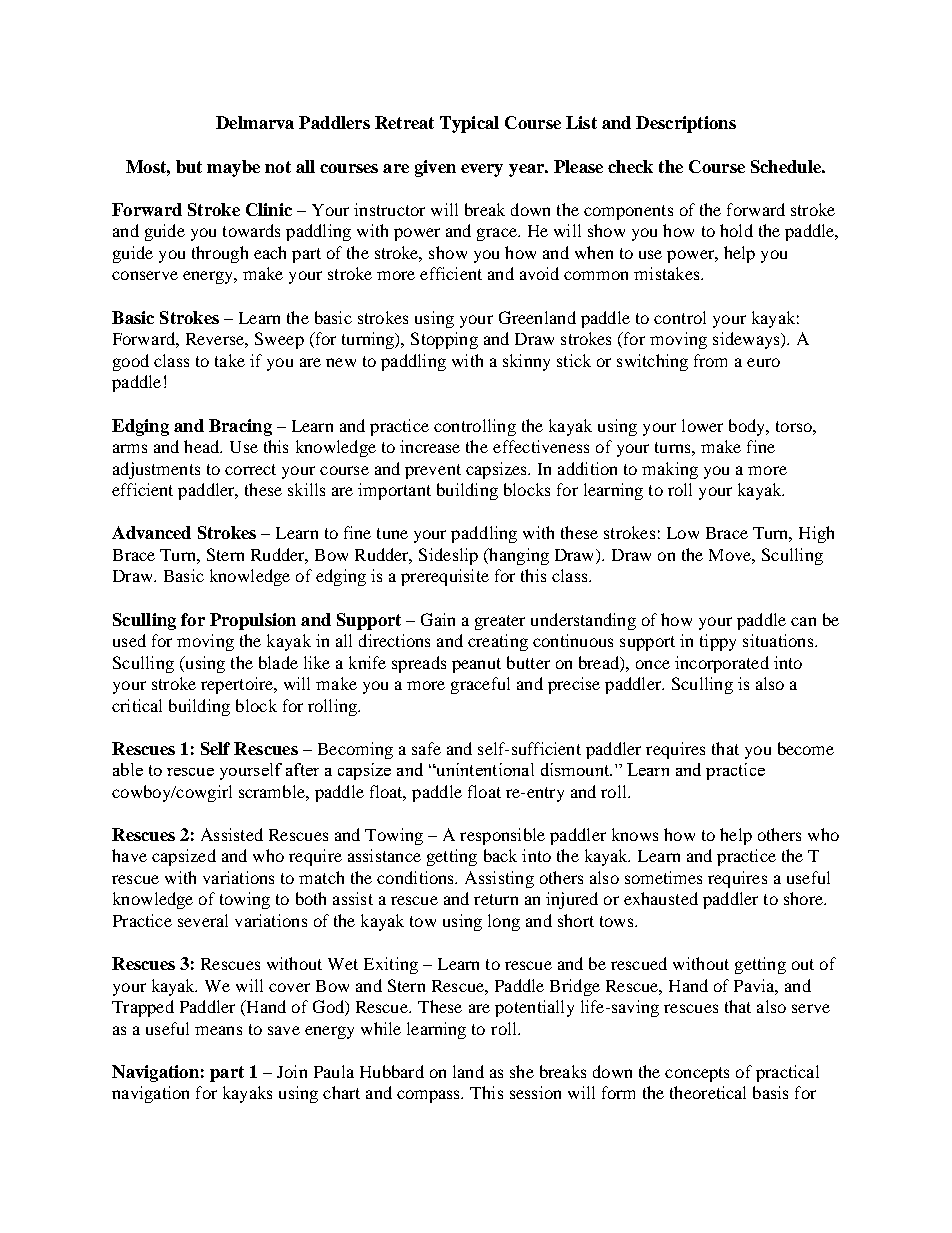 Image resolution: width=952 pixels, height=1233 pixels. I want to click on greater, so click(500, 622).
